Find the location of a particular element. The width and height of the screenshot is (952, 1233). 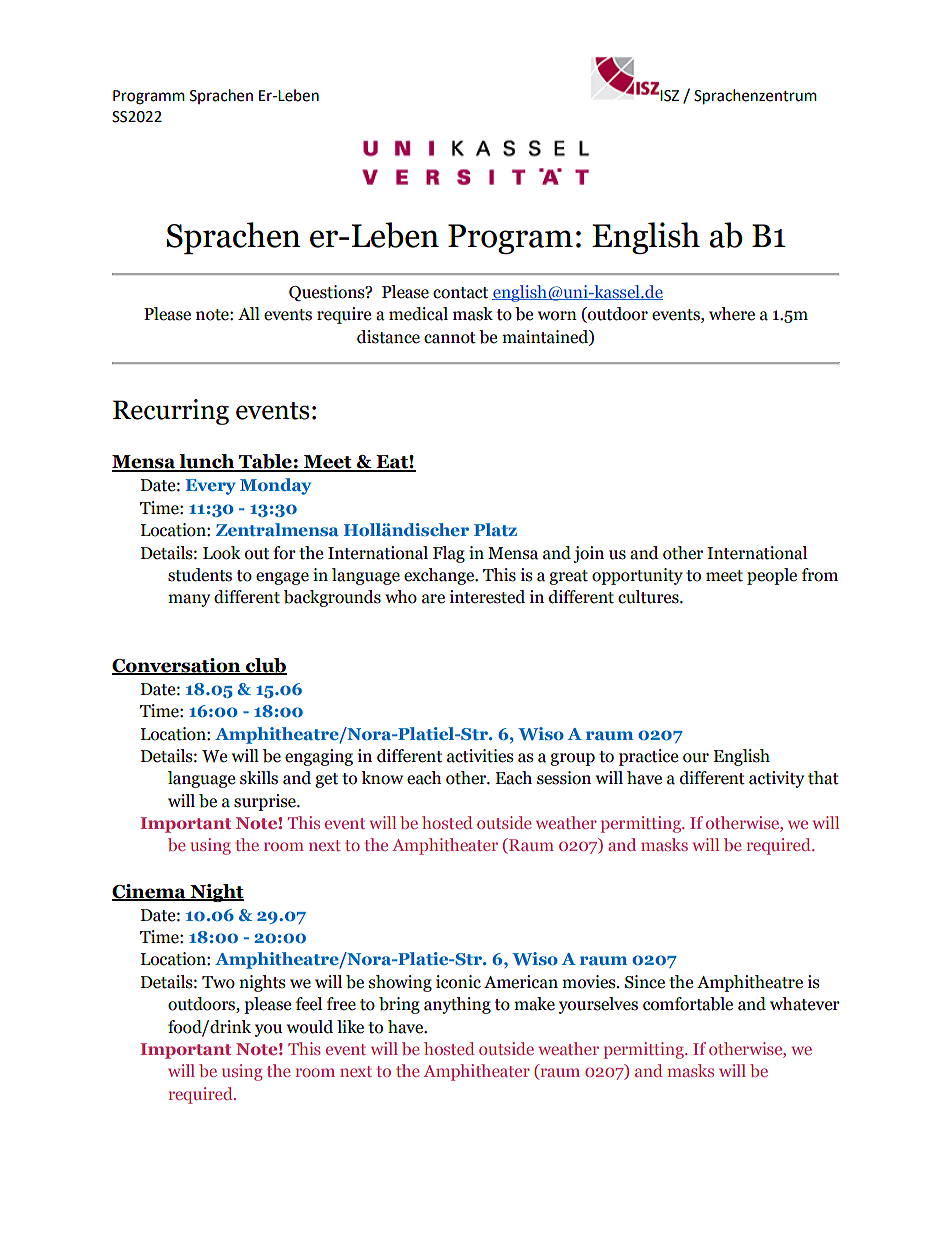

where is located at coordinates (732, 314).
